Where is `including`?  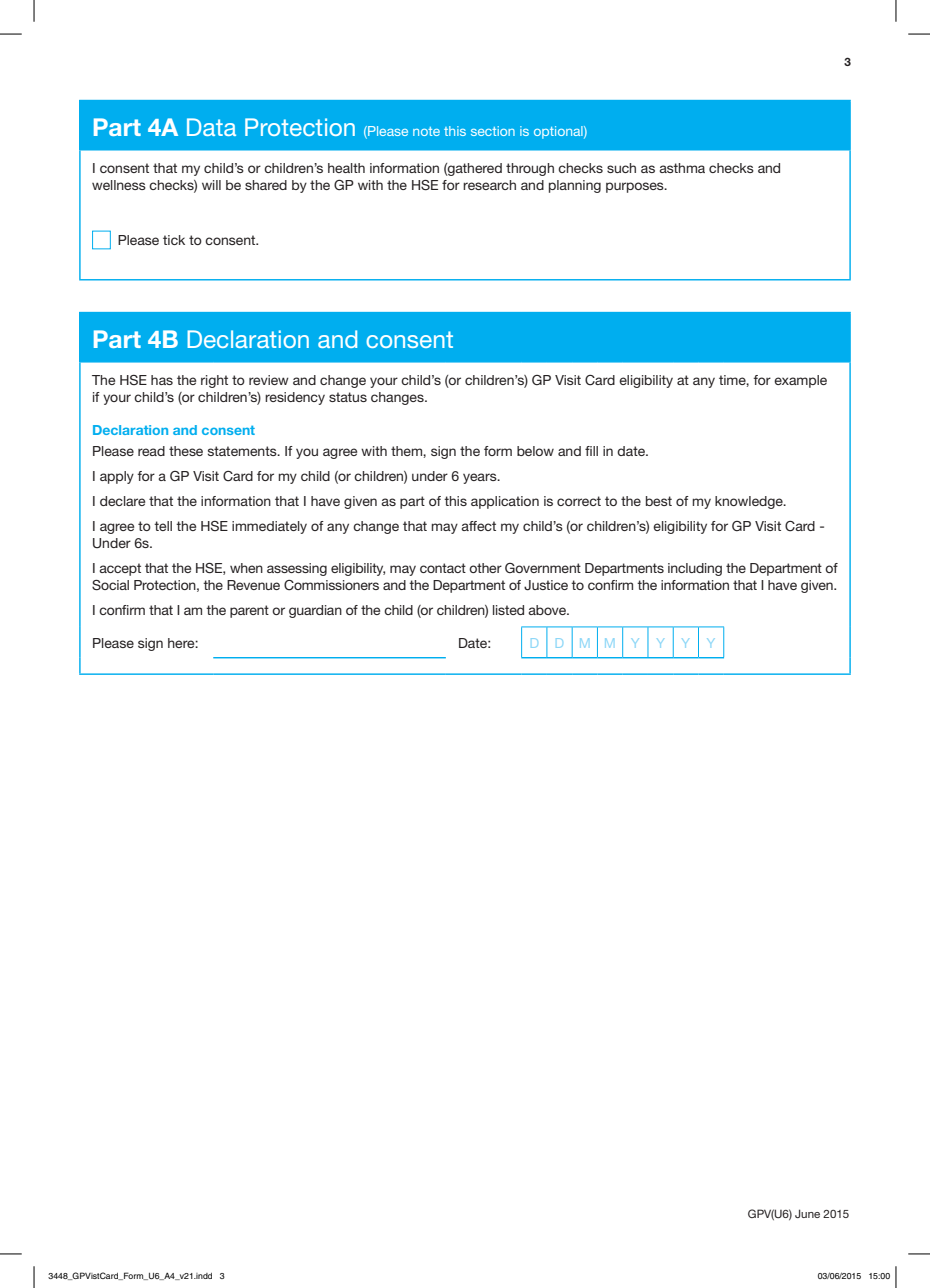 including is located at coordinates (695, 569).
